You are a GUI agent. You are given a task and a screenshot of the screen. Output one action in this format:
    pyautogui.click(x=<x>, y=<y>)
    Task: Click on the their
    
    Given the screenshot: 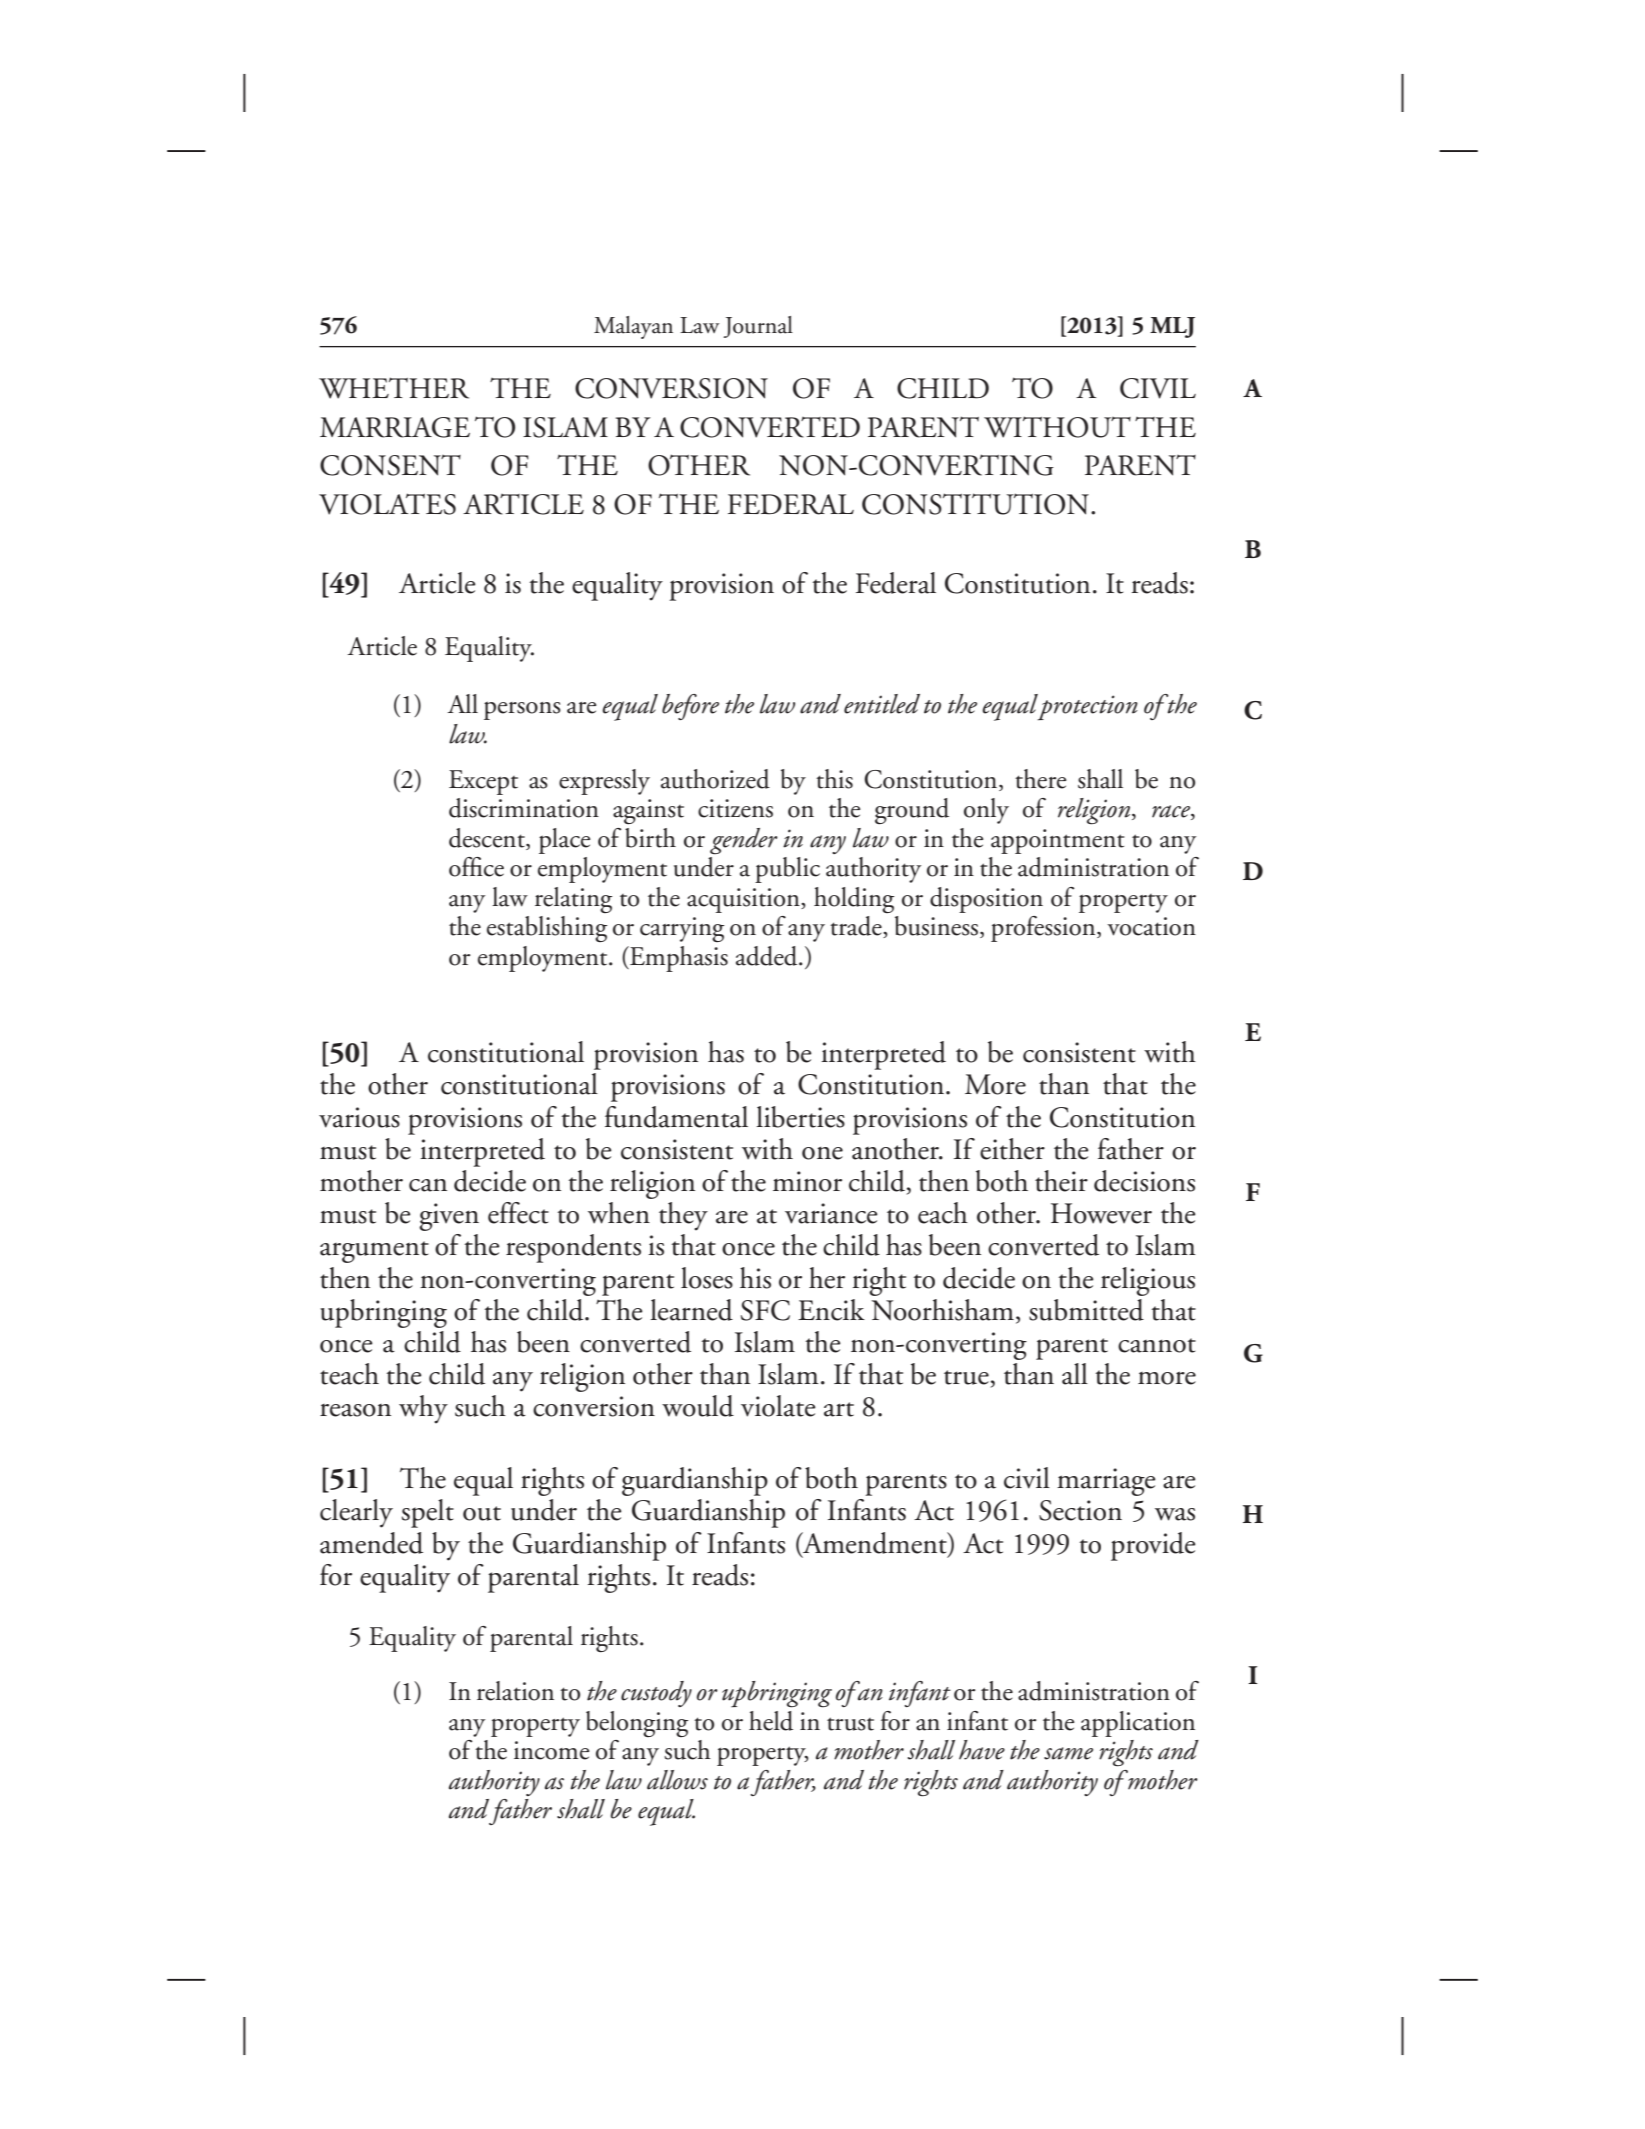 What is the action you would take?
    pyautogui.click(x=1061, y=1181)
